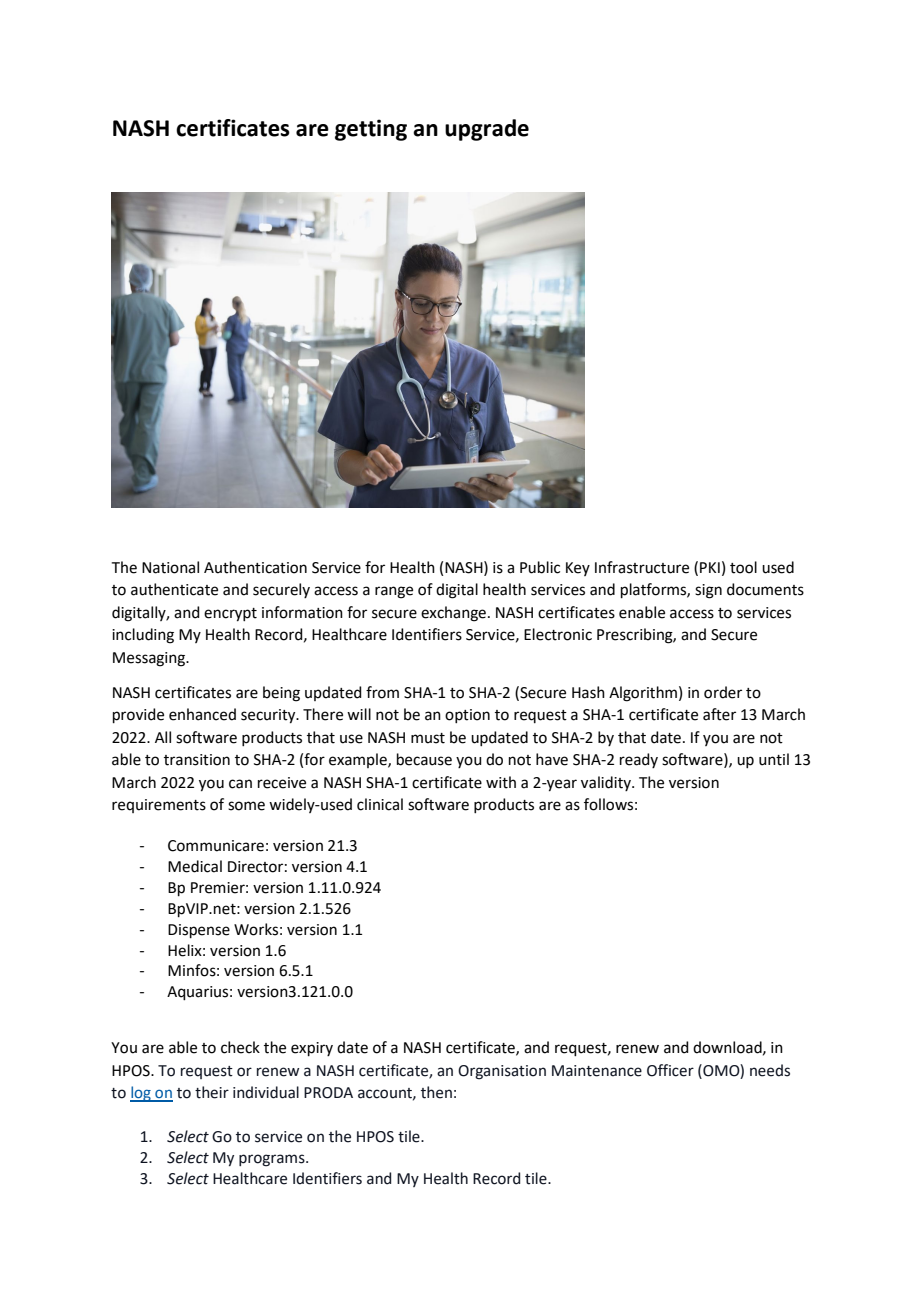 This screenshot has height=1308, width=924. I want to click on getting, so click(371, 130).
